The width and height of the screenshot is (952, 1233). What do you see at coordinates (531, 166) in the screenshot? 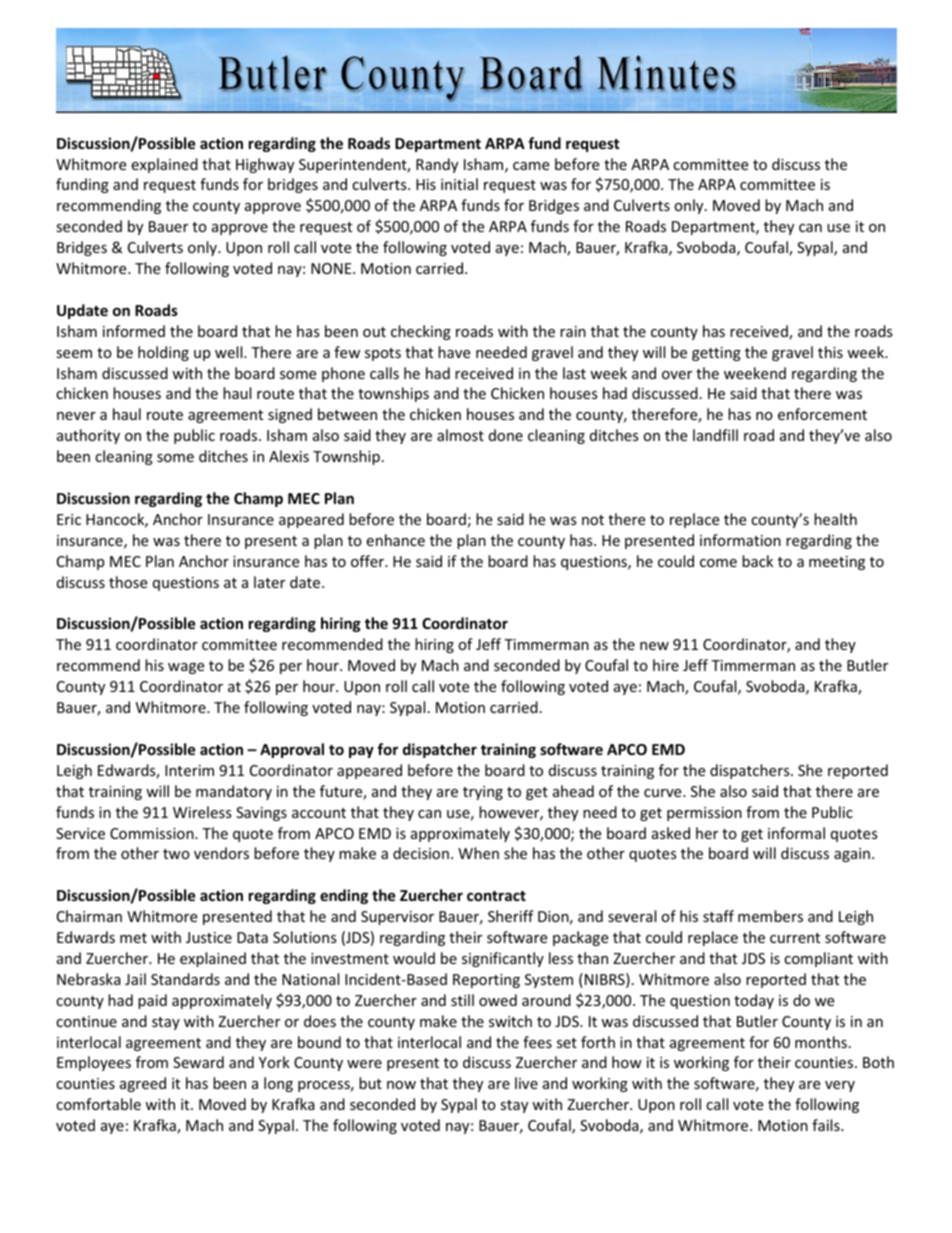
I see `came` at bounding box center [531, 166].
